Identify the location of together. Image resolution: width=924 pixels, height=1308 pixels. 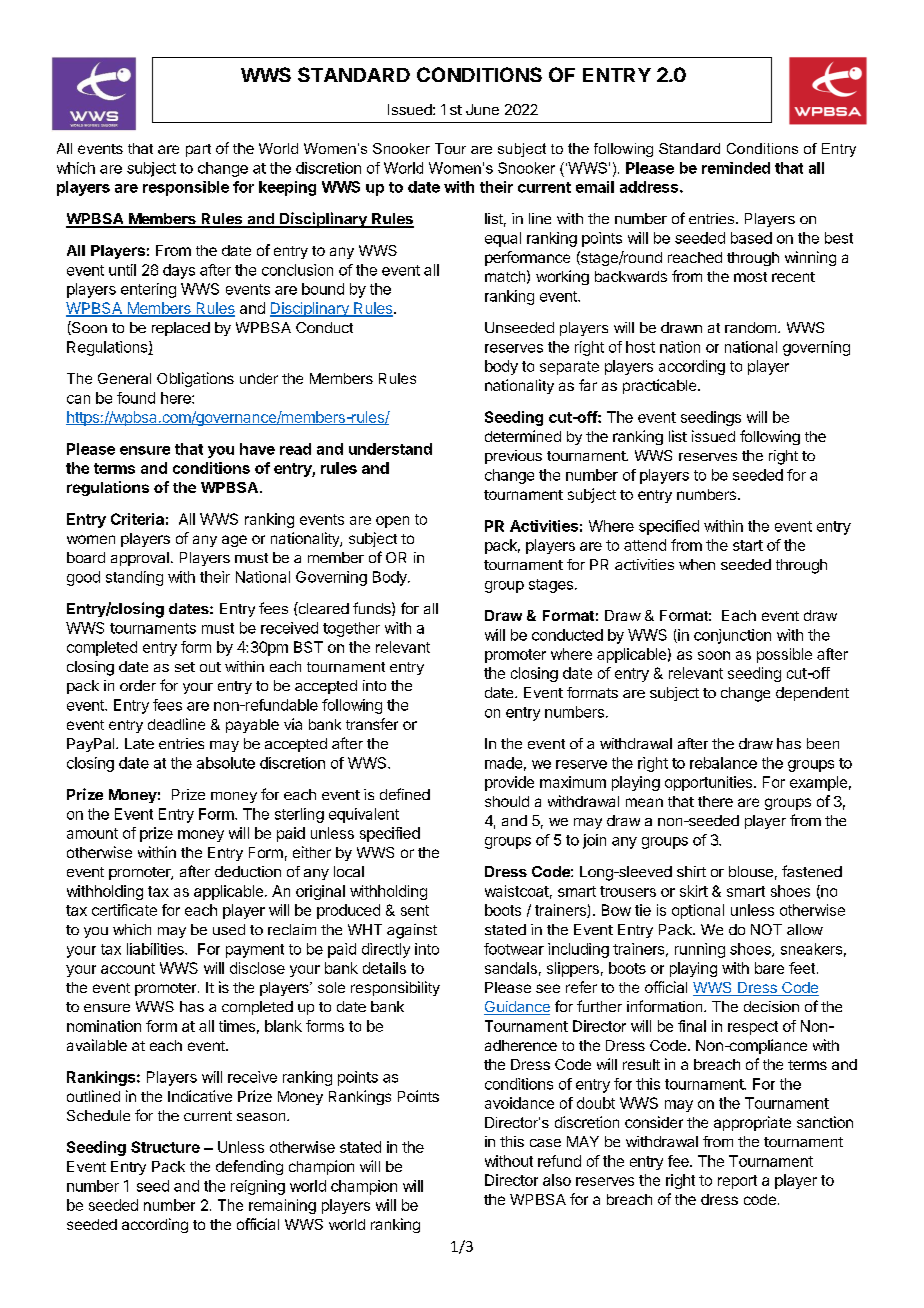
(351, 629).
